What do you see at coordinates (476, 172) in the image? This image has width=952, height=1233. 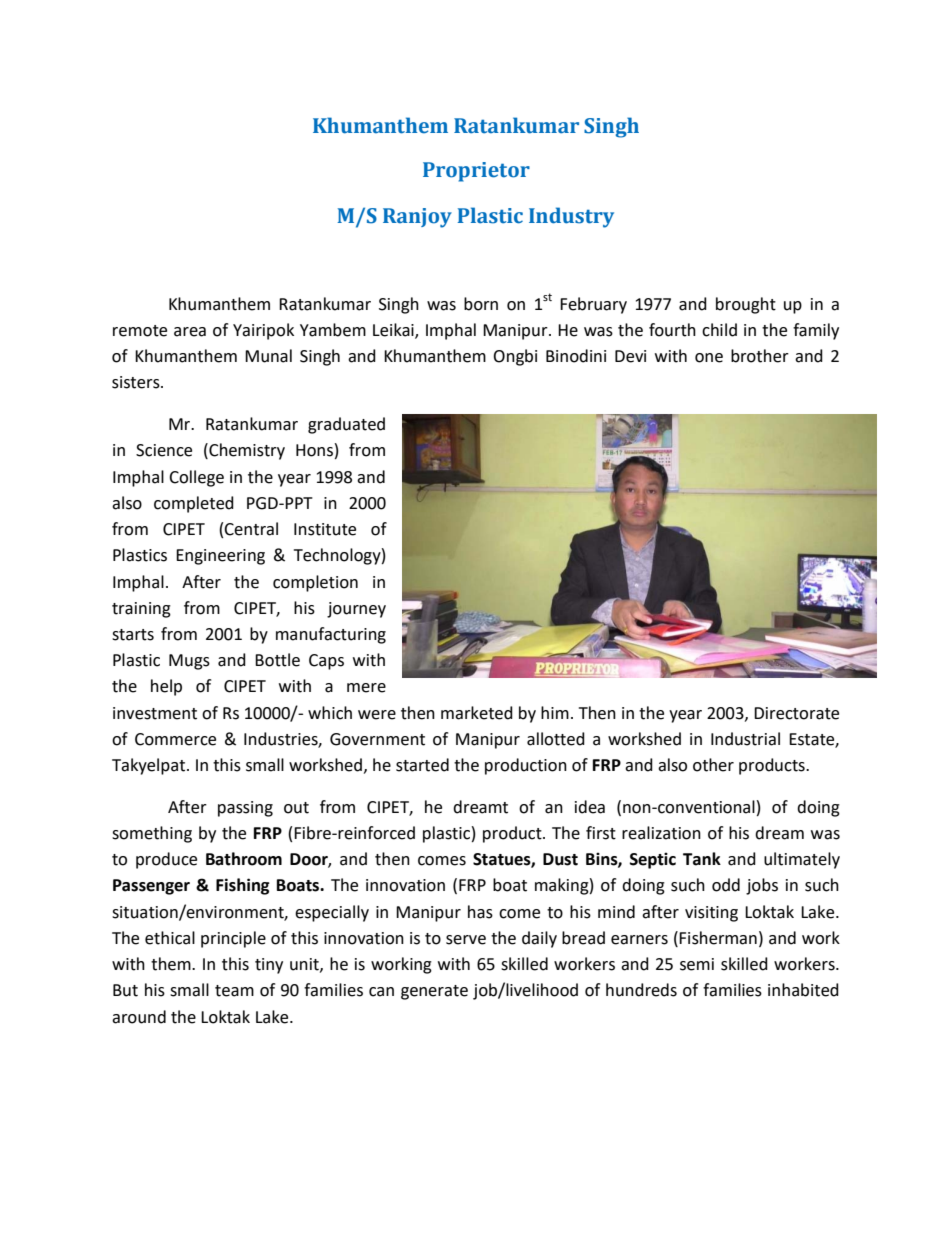 I see `Proprietor` at bounding box center [476, 172].
